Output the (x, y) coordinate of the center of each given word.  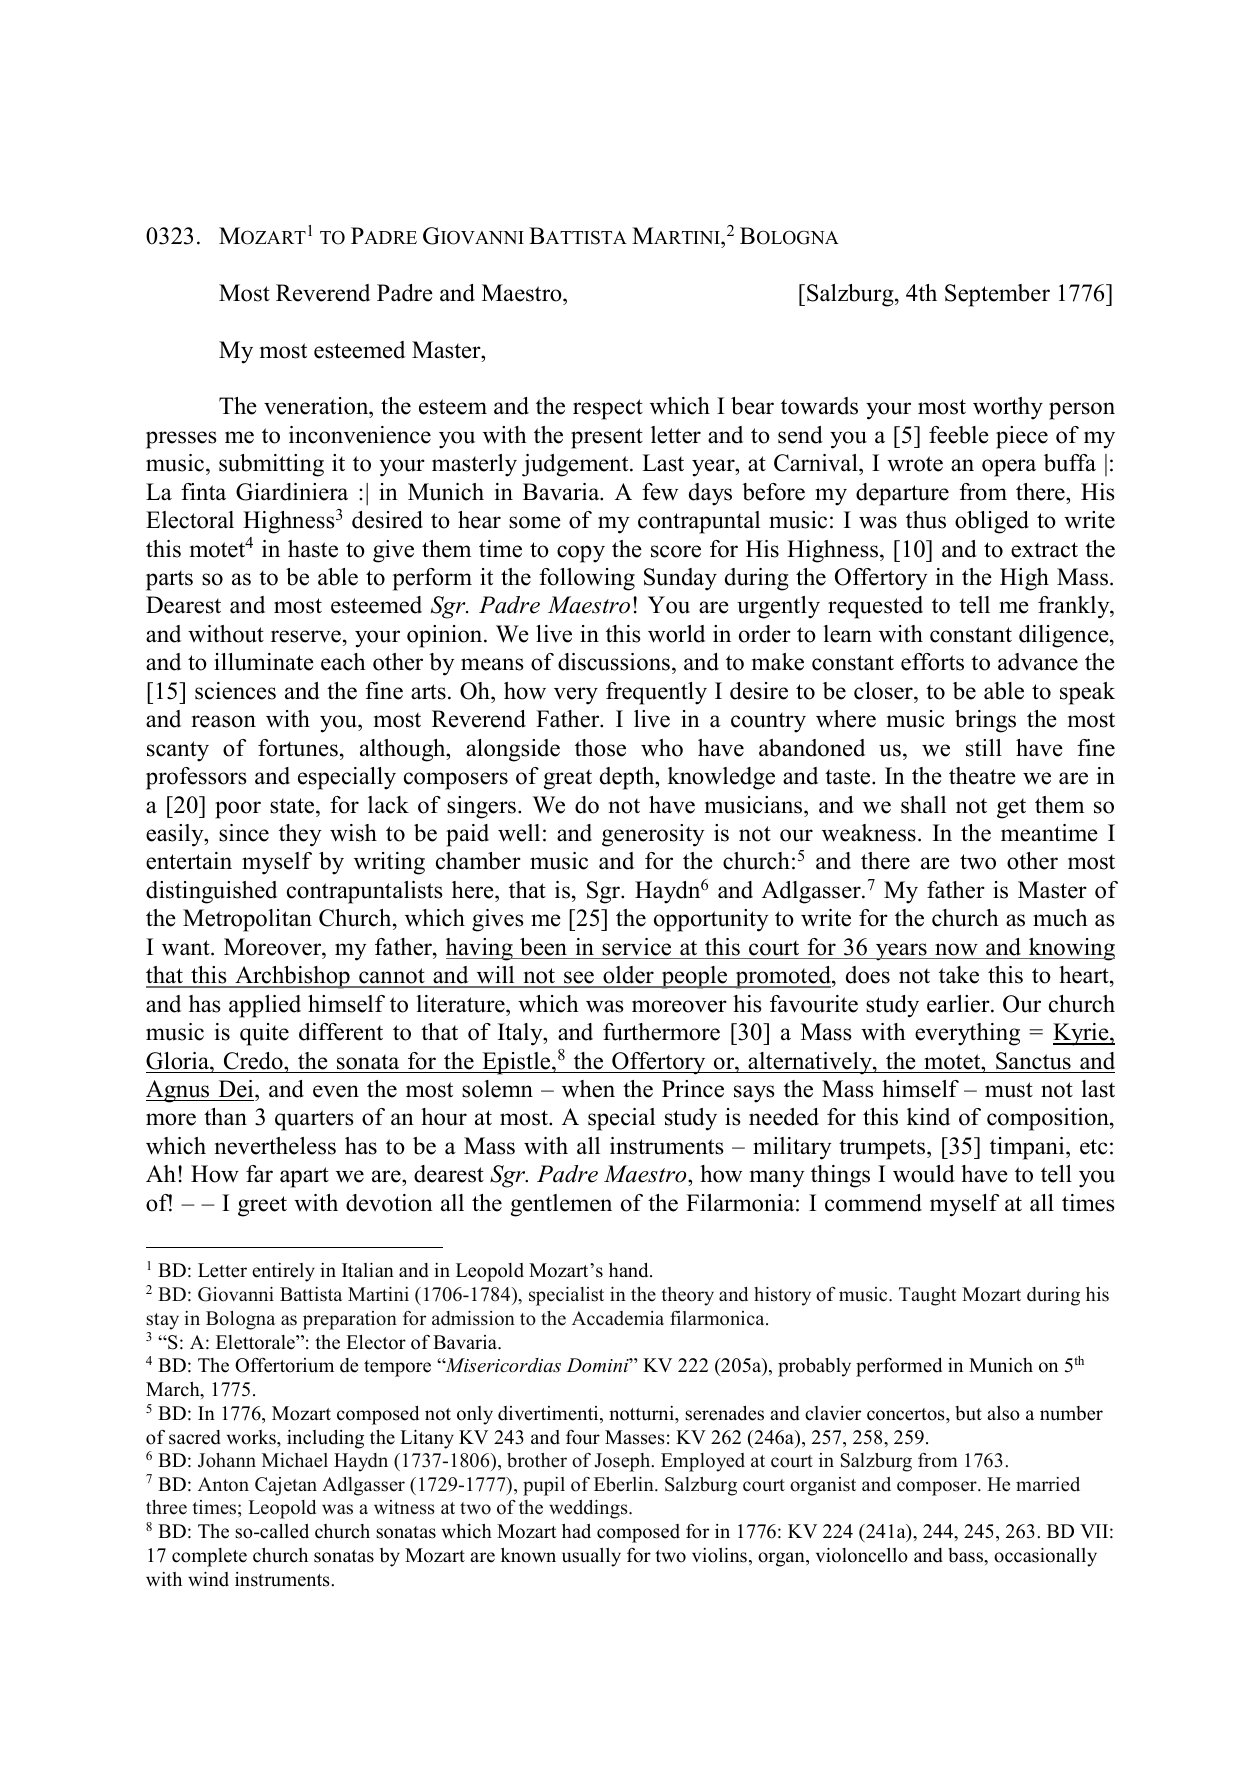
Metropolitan (247, 920)
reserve (306, 636)
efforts (932, 662)
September (997, 295)
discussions (614, 662)
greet (262, 1206)
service (636, 947)
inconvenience (360, 435)
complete (209, 1557)
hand (630, 1270)
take (959, 975)
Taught (928, 1296)
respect (608, 409)
